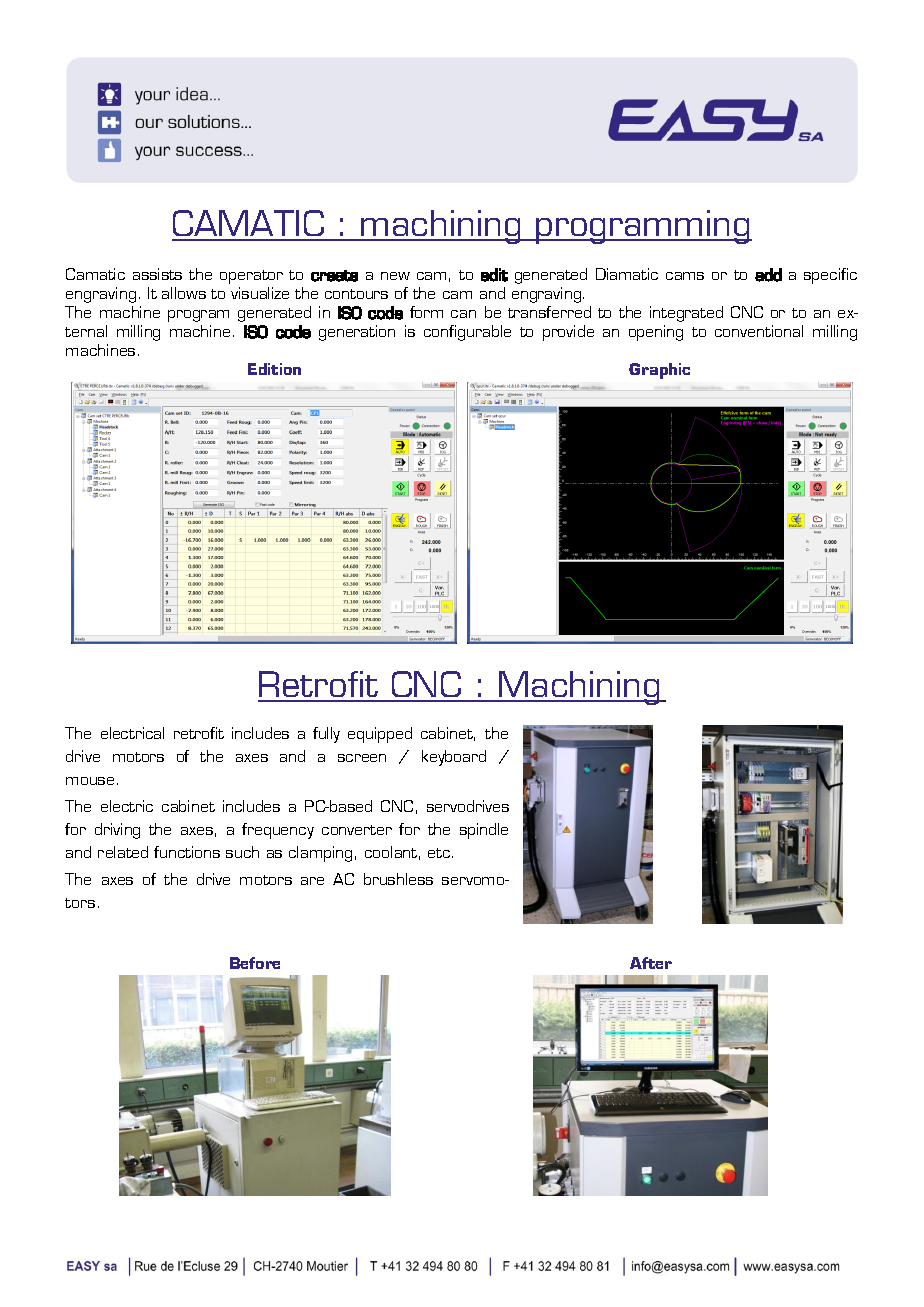 Image resolution: width=924 pixels, height=1307 pixels. What do you see at coordinates (651, 963) in the screenshot?
I see `After` at bounding box center [651, 963].
